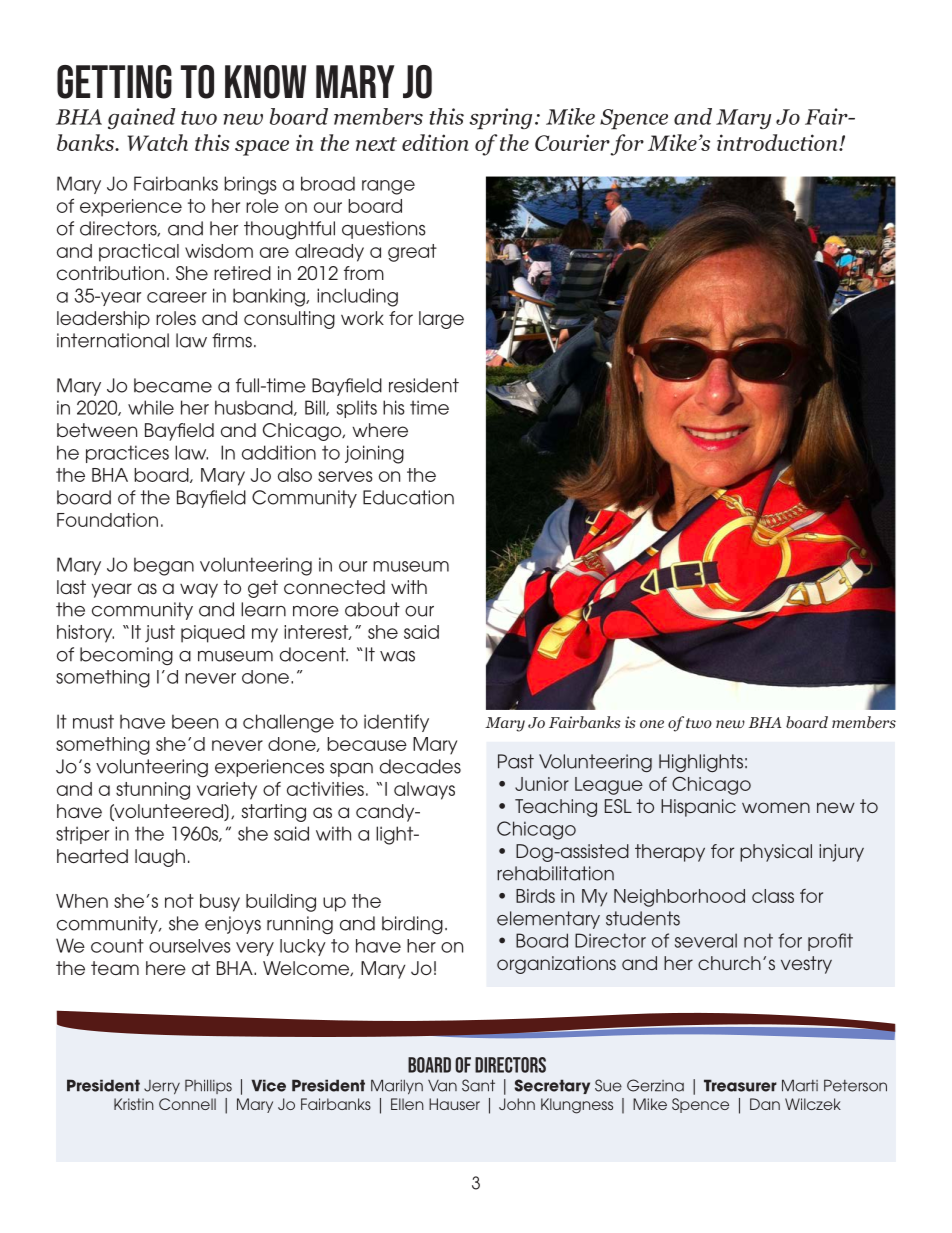 The width and height of the image is (952, 1233). What do you see at coordinates (740, 1085) in the image?
I see `Treasurer` at bounding box center [740, 1085].
